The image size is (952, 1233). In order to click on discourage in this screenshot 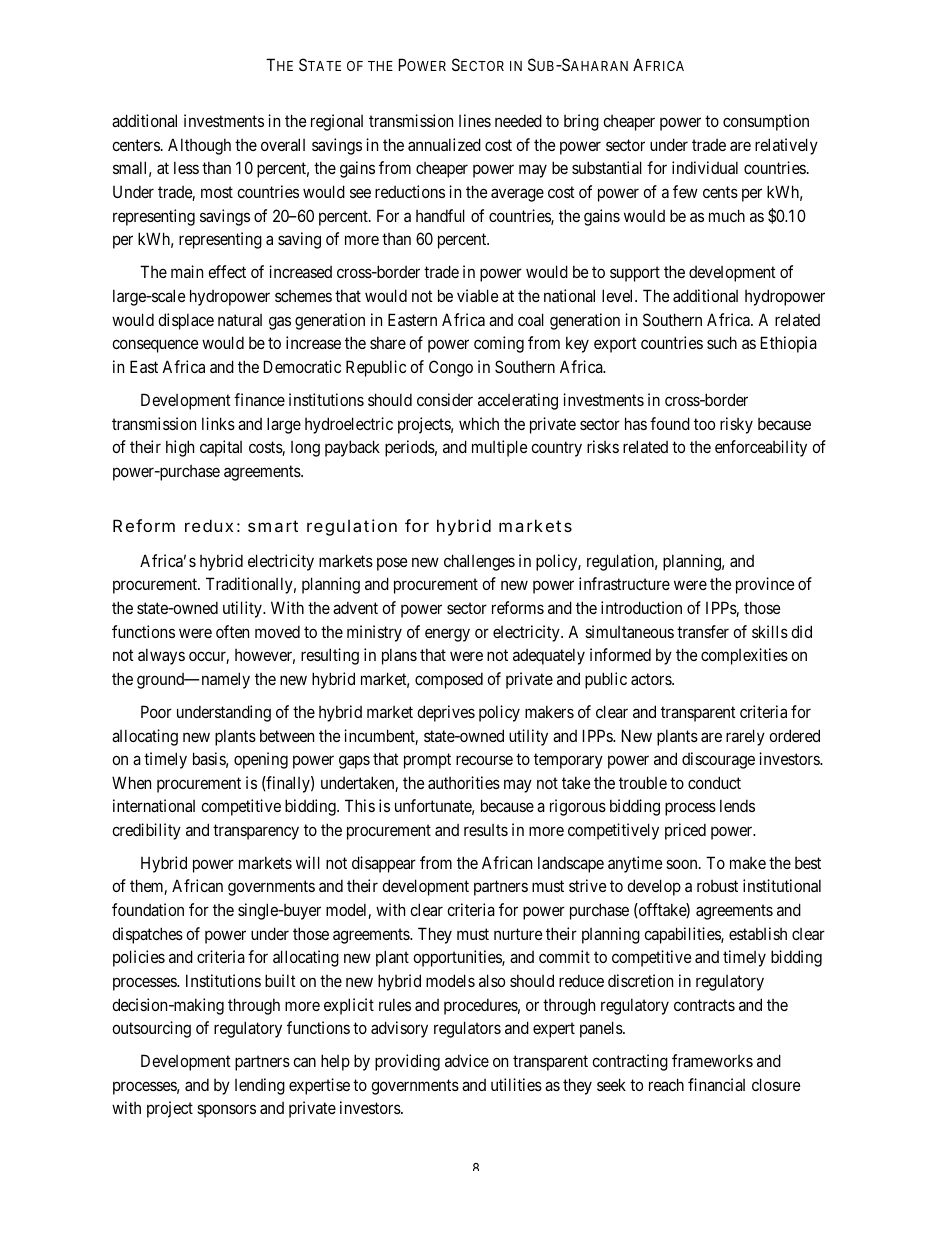, I will do `click(718, 760)`.
